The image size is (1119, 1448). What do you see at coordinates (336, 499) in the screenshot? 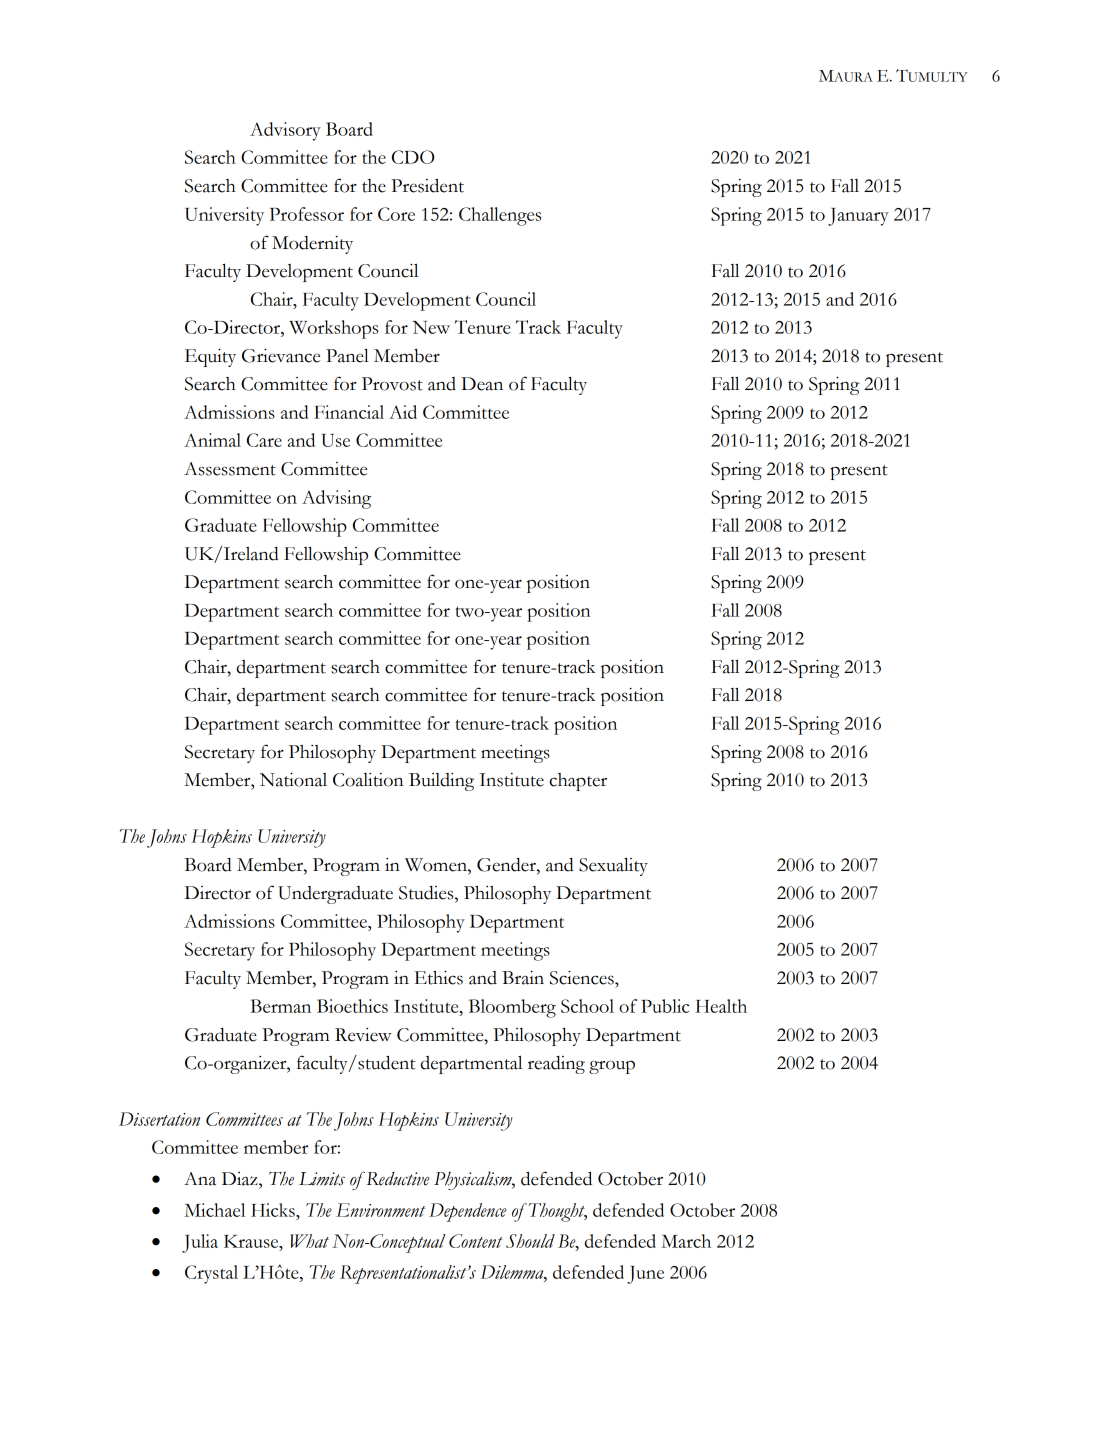
I see `Advising` at bounding box center [336, 499].
